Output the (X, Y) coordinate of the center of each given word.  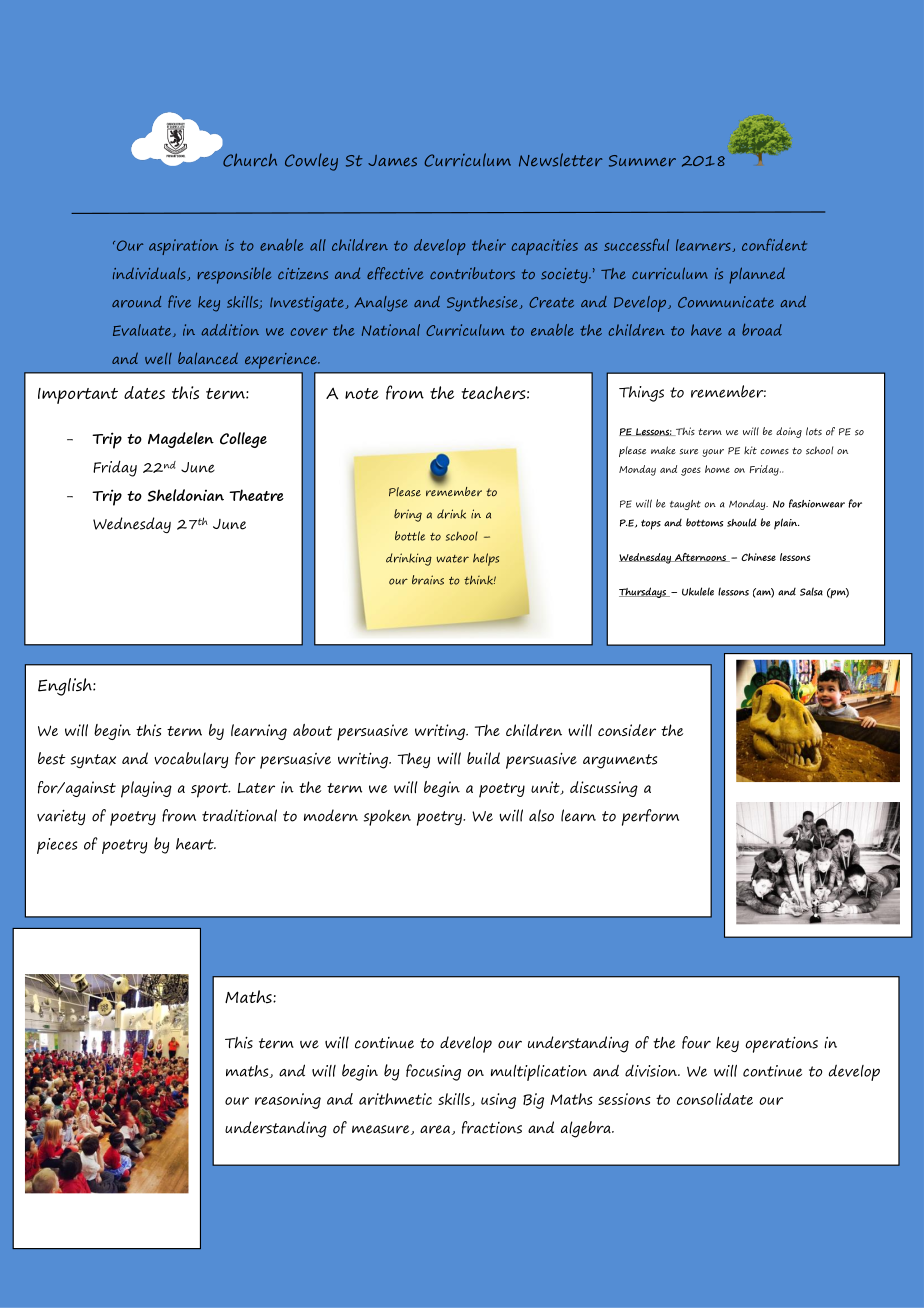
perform (650, 817)
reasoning (288, 1101)
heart (196, 844)
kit (750, 450)
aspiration (183, 247)
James (392, 161)
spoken (387, 818)
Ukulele (698, 591)
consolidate (715, 1099)
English (66, 687)
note (362, 393)
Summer (642, 161)
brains (428, 580)
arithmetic (395, 1099)
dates (144, 393)
